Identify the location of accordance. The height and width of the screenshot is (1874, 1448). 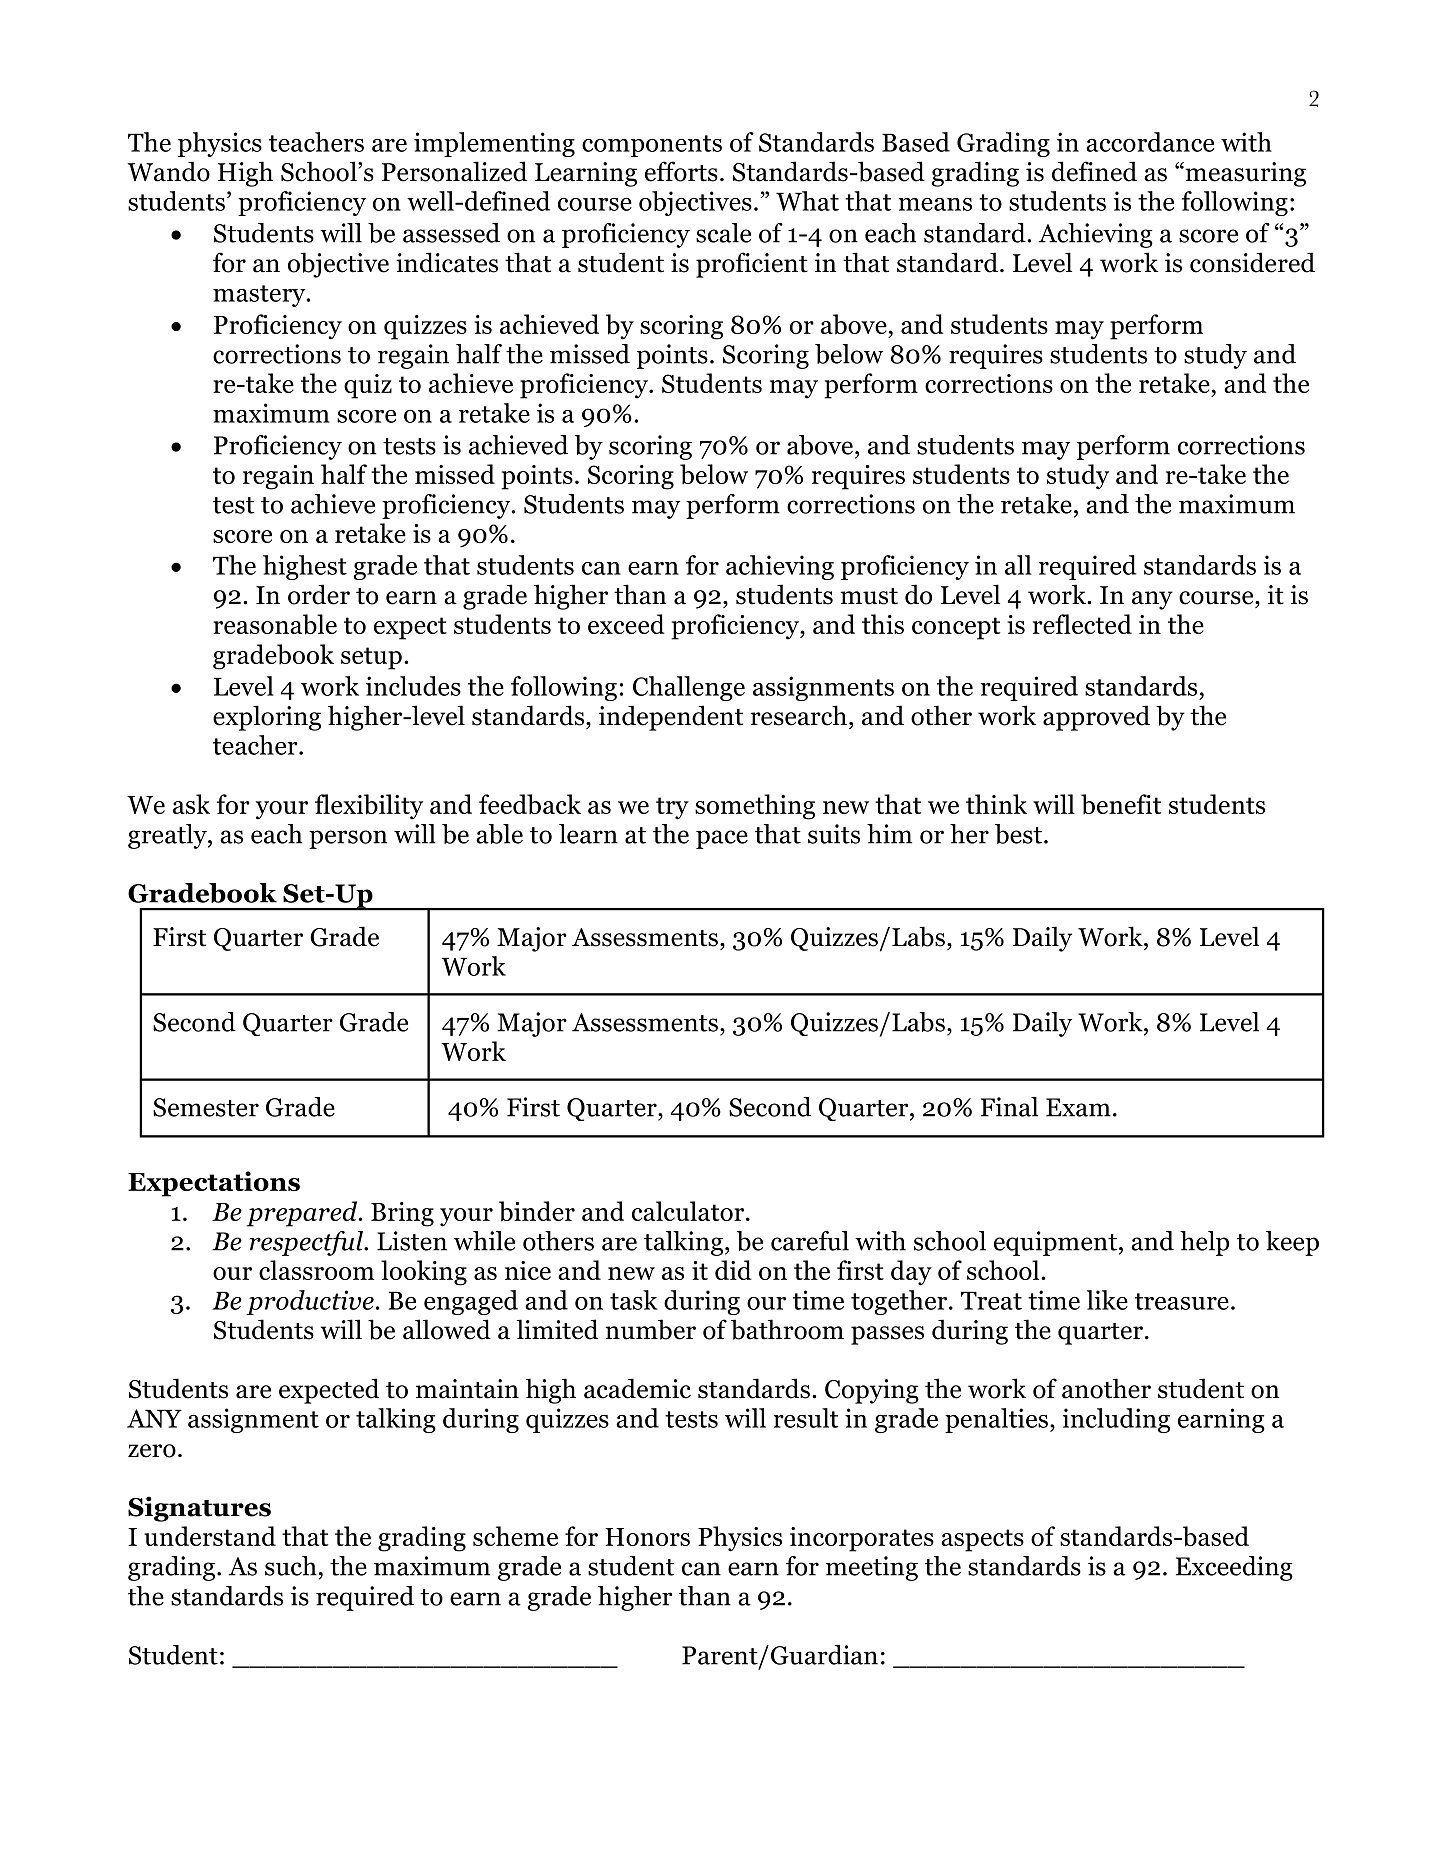
(1150, 142).
